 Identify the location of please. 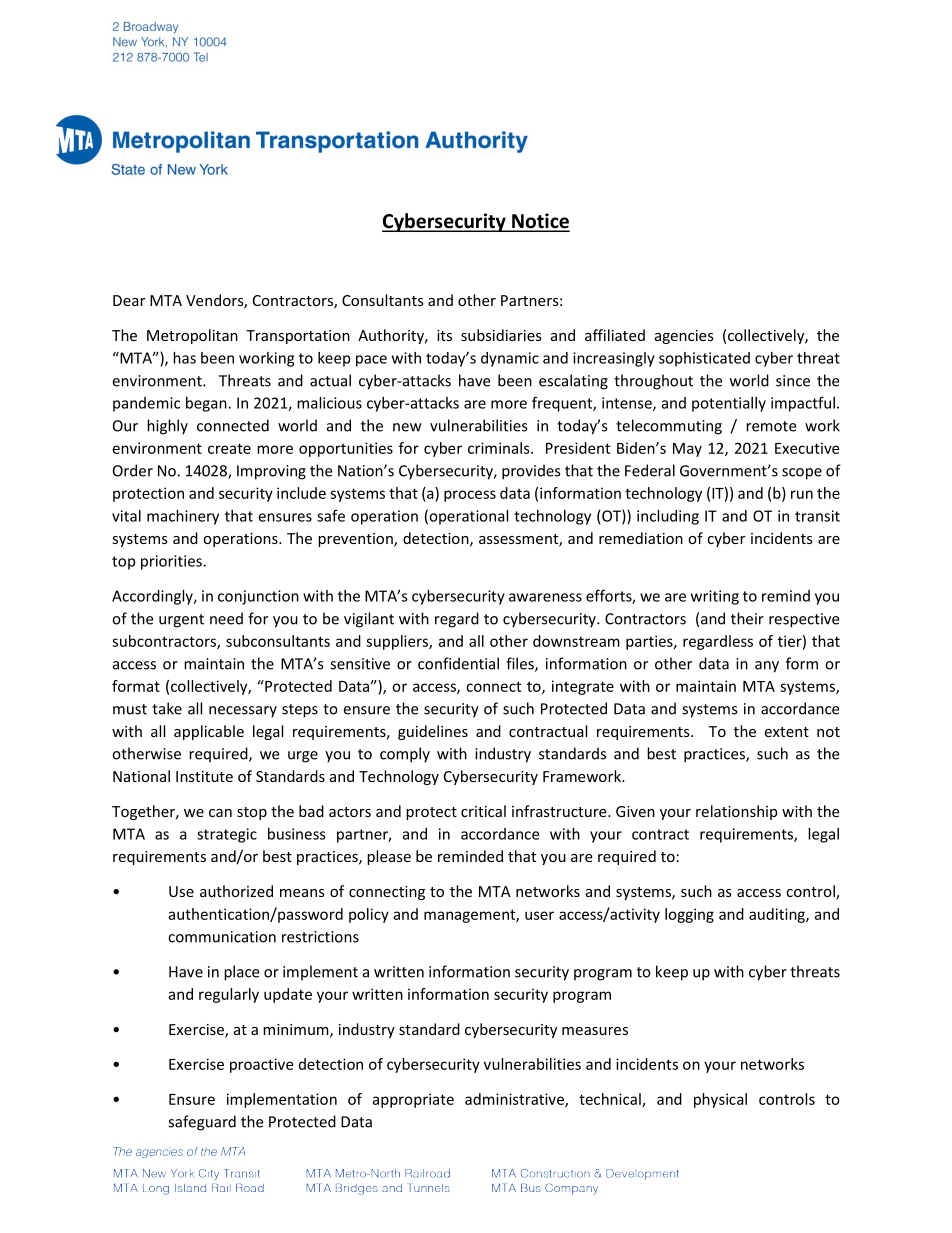
(389, 857).
